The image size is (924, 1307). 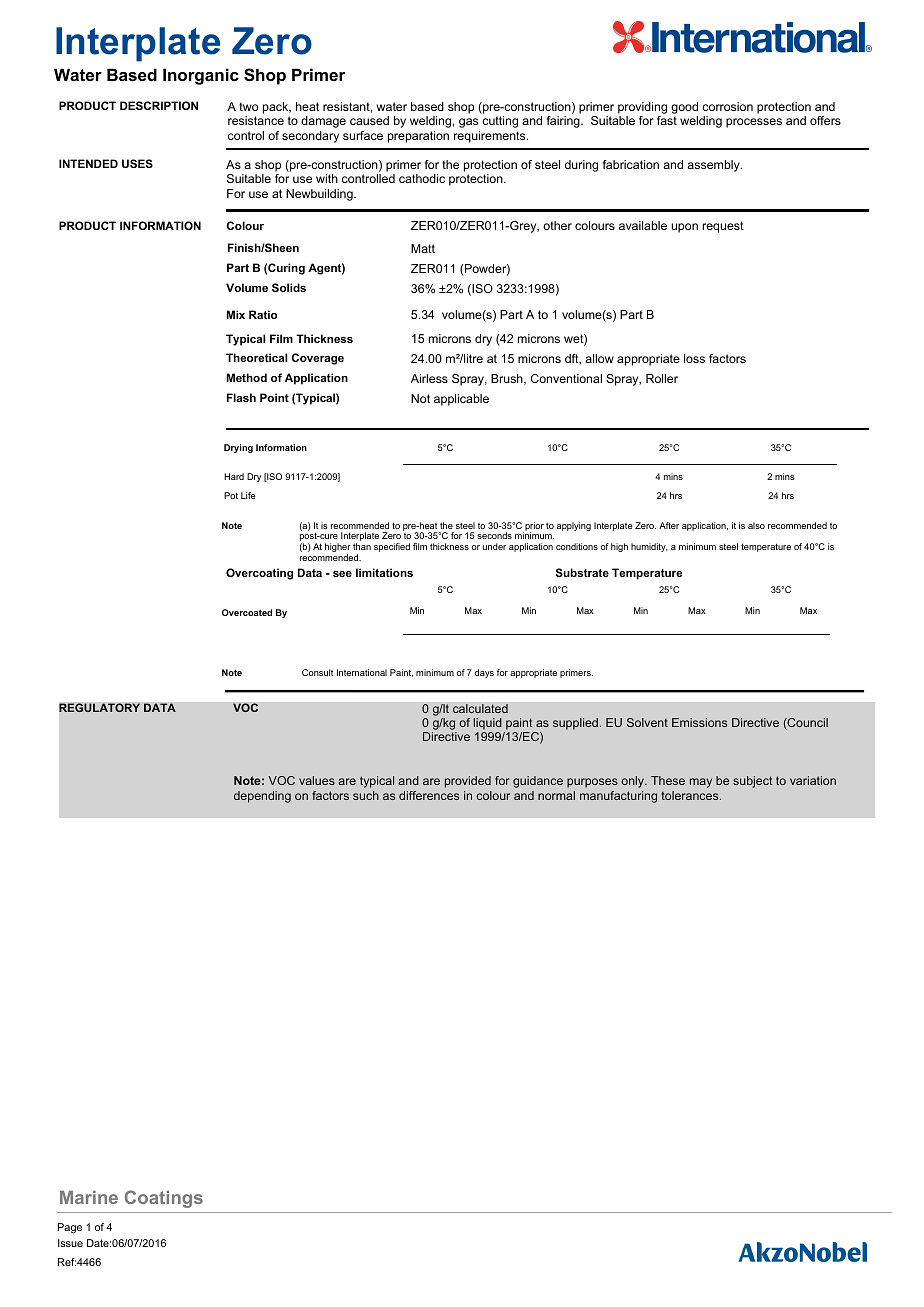 What do you see at coordinates (262, 797) in the image?
I see `depending` at bounding box center [262, 797].
